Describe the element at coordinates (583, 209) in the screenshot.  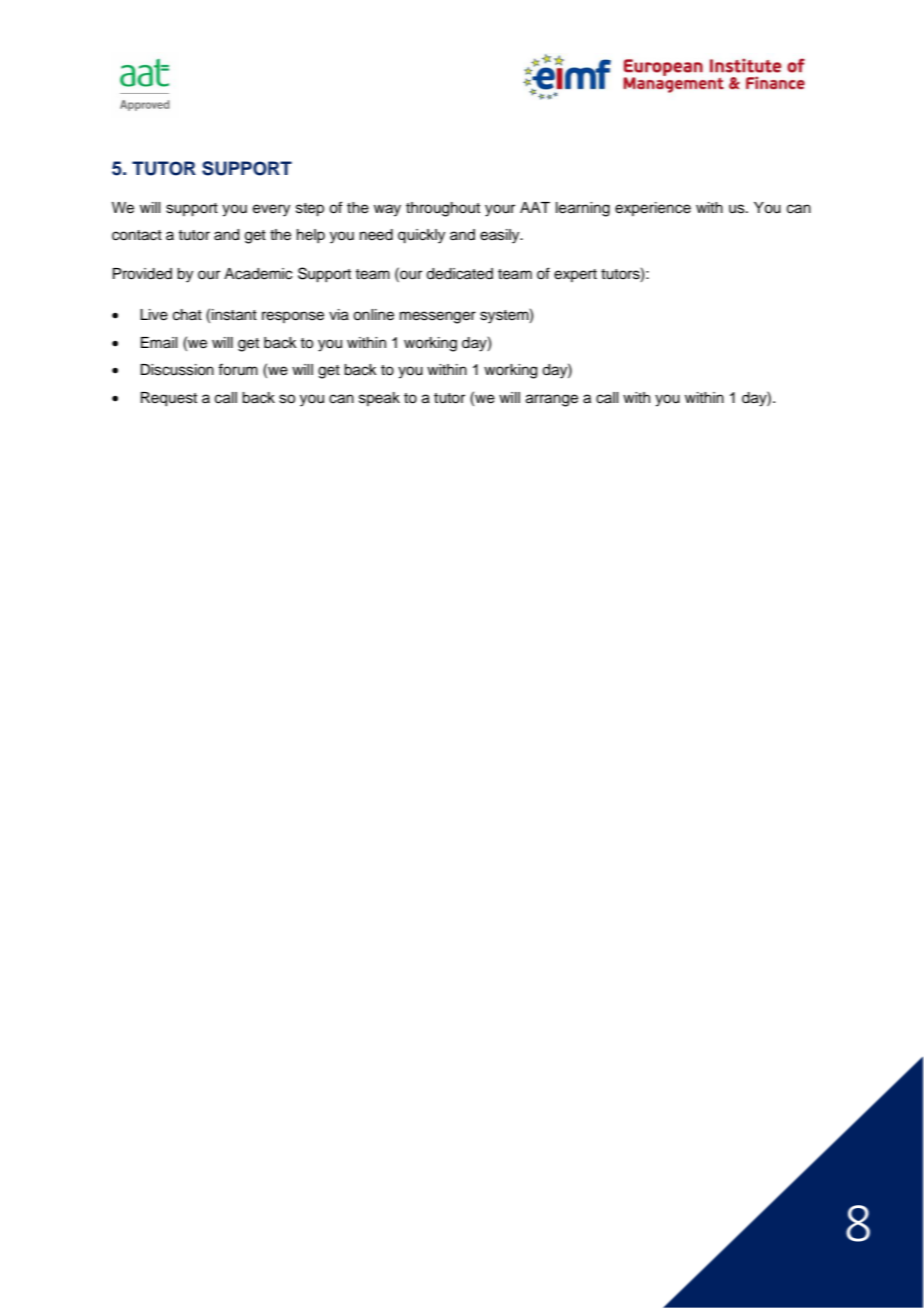
I see `learning` at that location.
